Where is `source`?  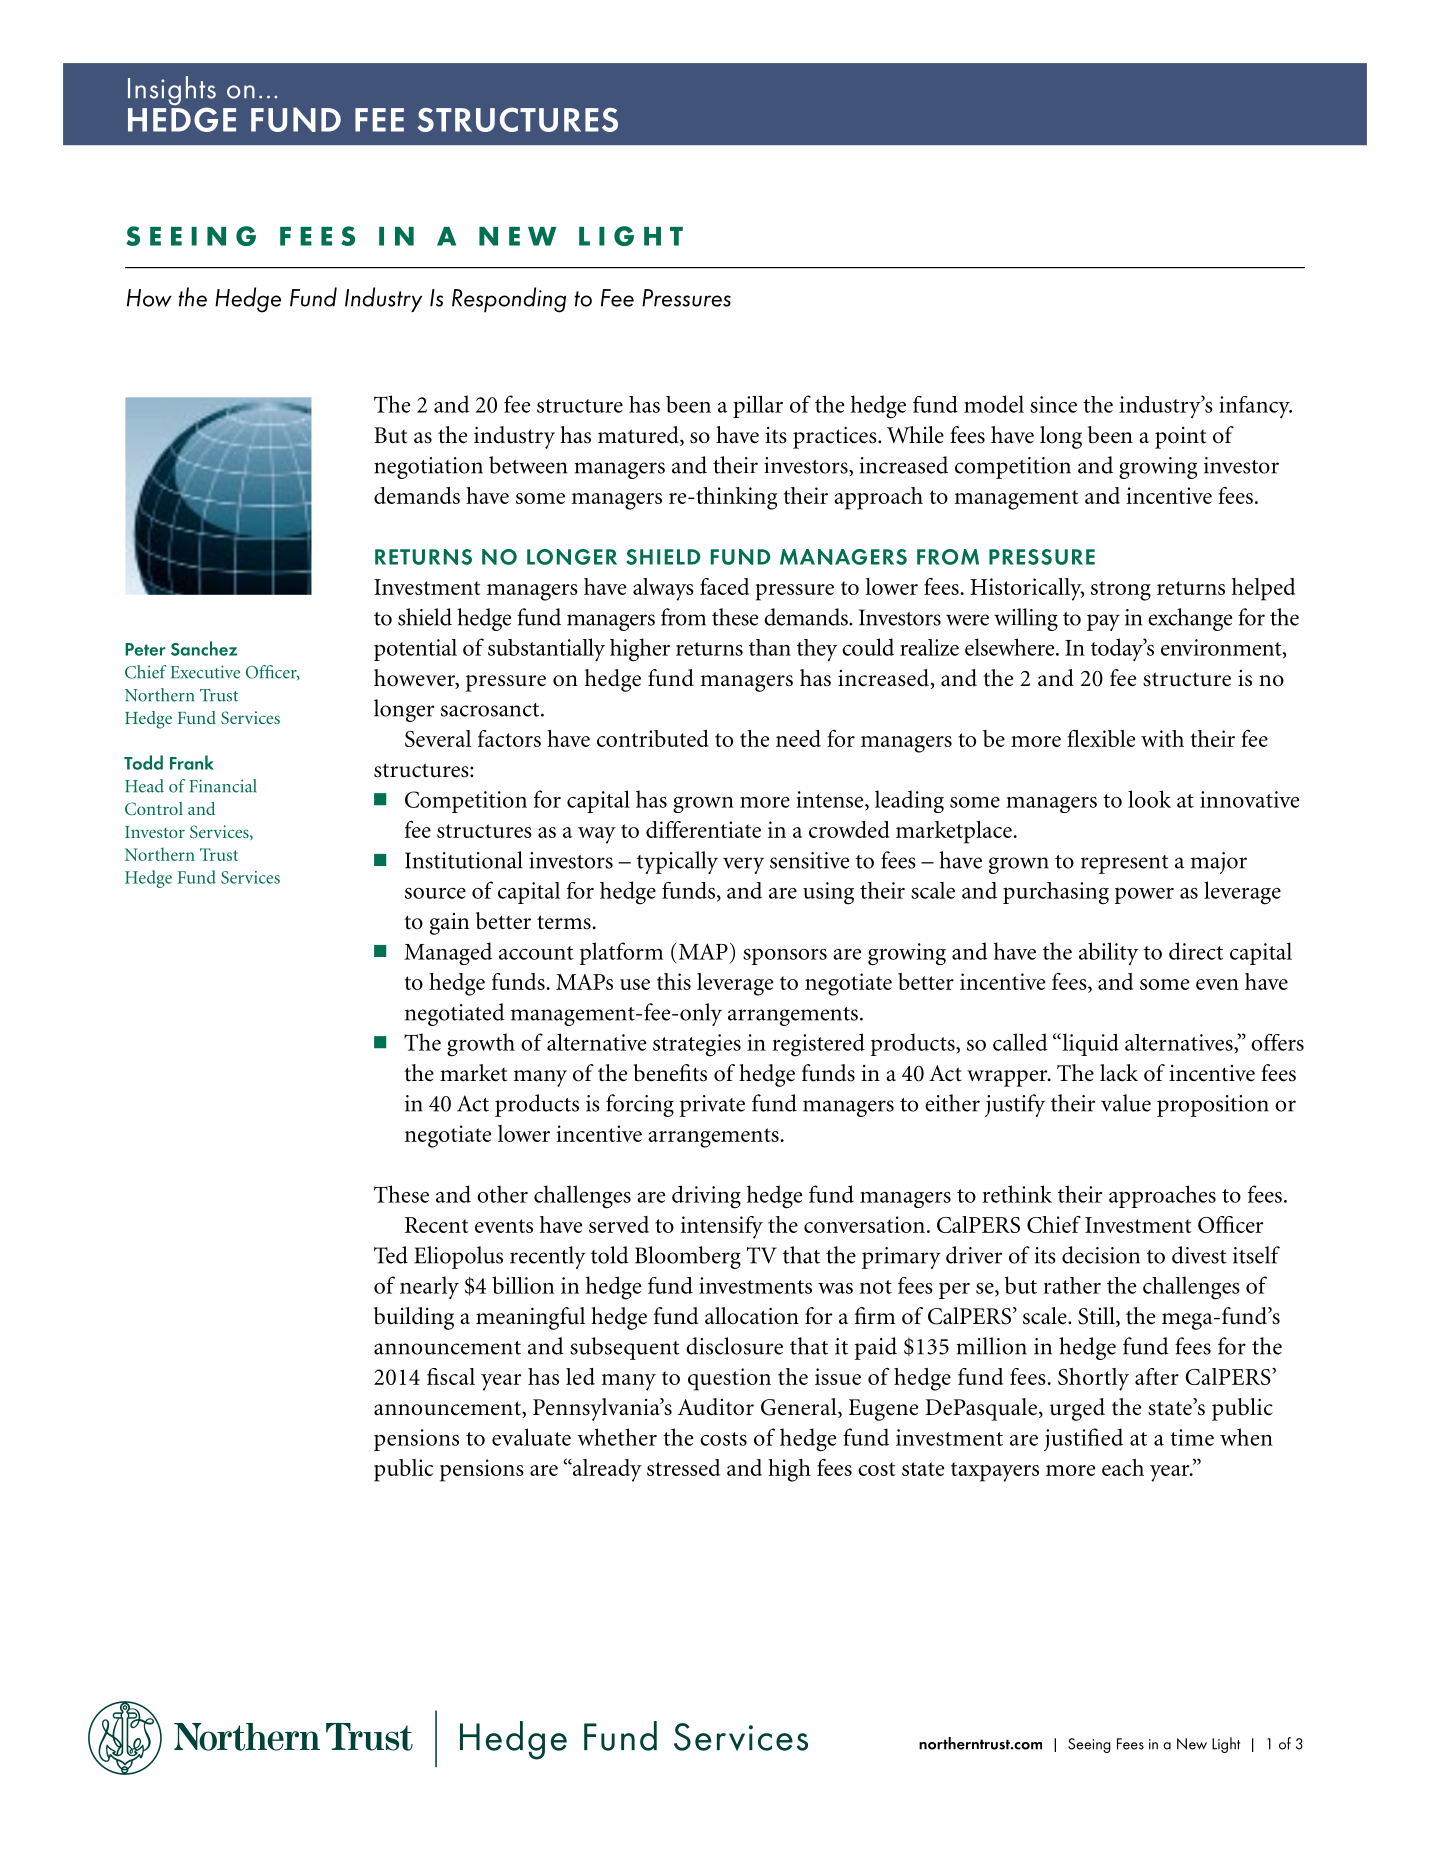 source is located at coordinates (435, 893).
